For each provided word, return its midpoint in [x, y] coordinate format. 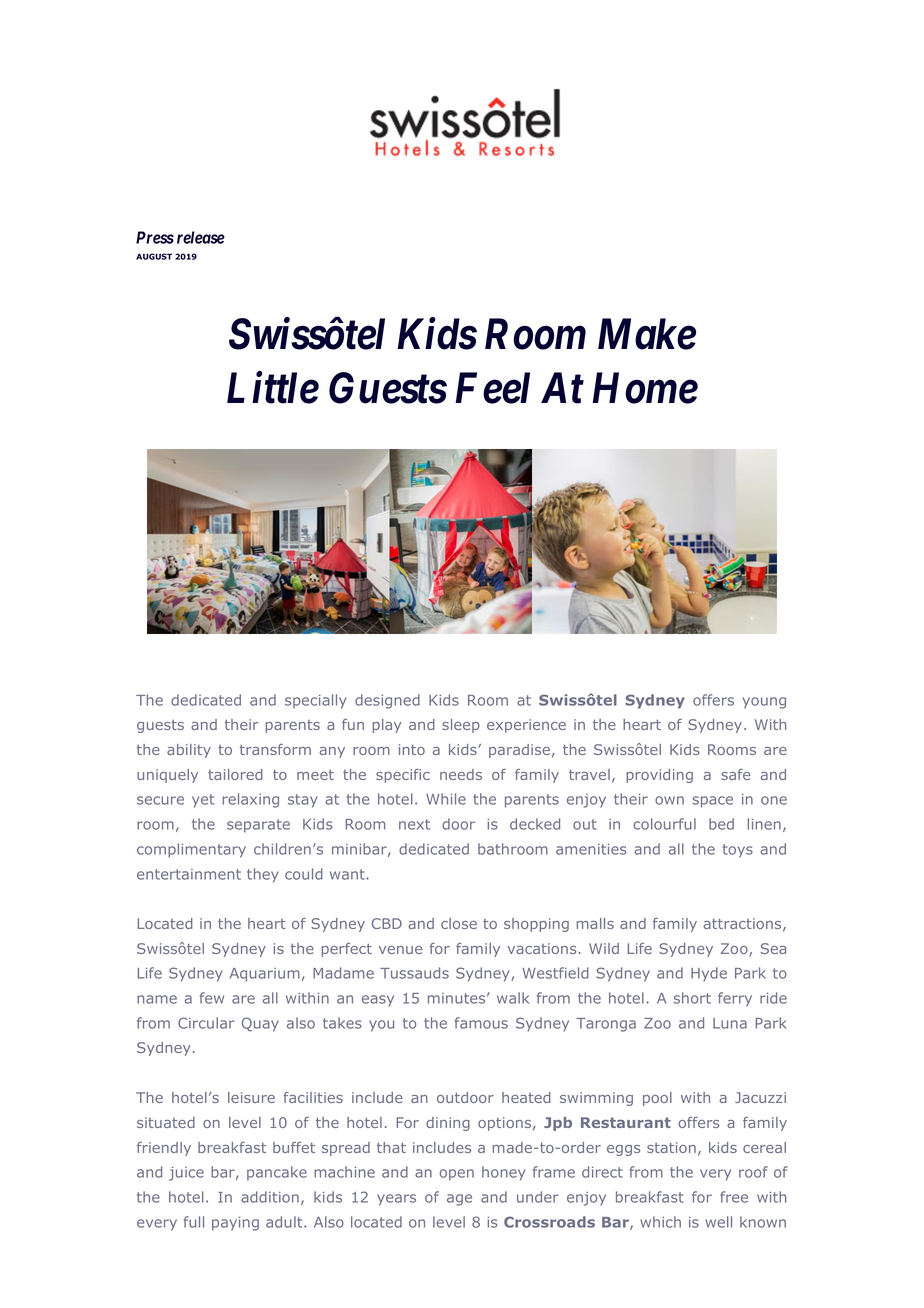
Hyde [709, 974]
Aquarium [265, 975]
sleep [461, 726]
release [201, 237]
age [459, 1200]
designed [387, 701]
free [734, 1197]
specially [316, 701]
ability [189, 751]
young [764, 703]
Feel [492, 388]
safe [735, 774]
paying [235, 1224]
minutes [458, 998]
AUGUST [154, 256]
